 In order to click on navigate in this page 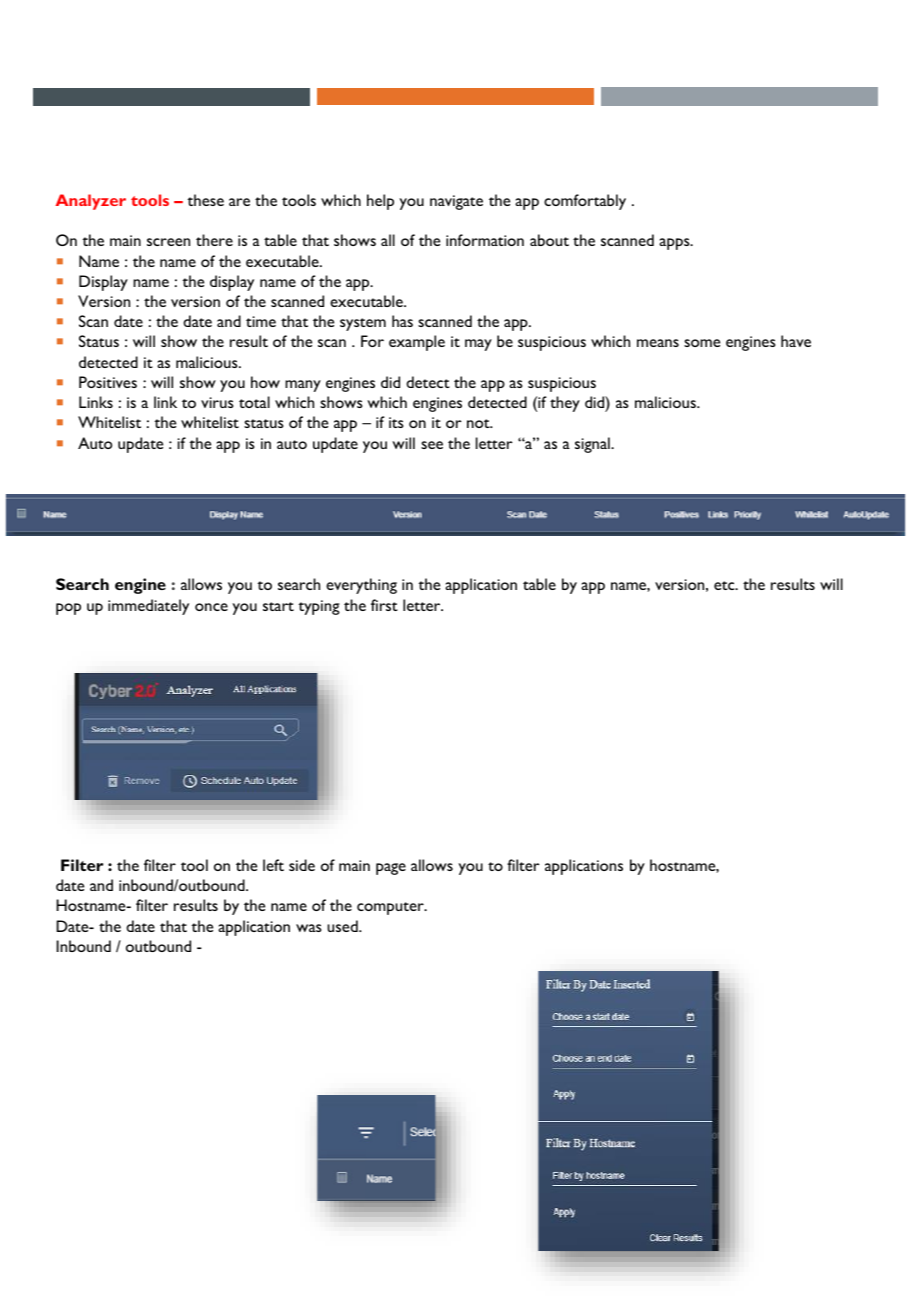, I will do `click(456, 202)`.
